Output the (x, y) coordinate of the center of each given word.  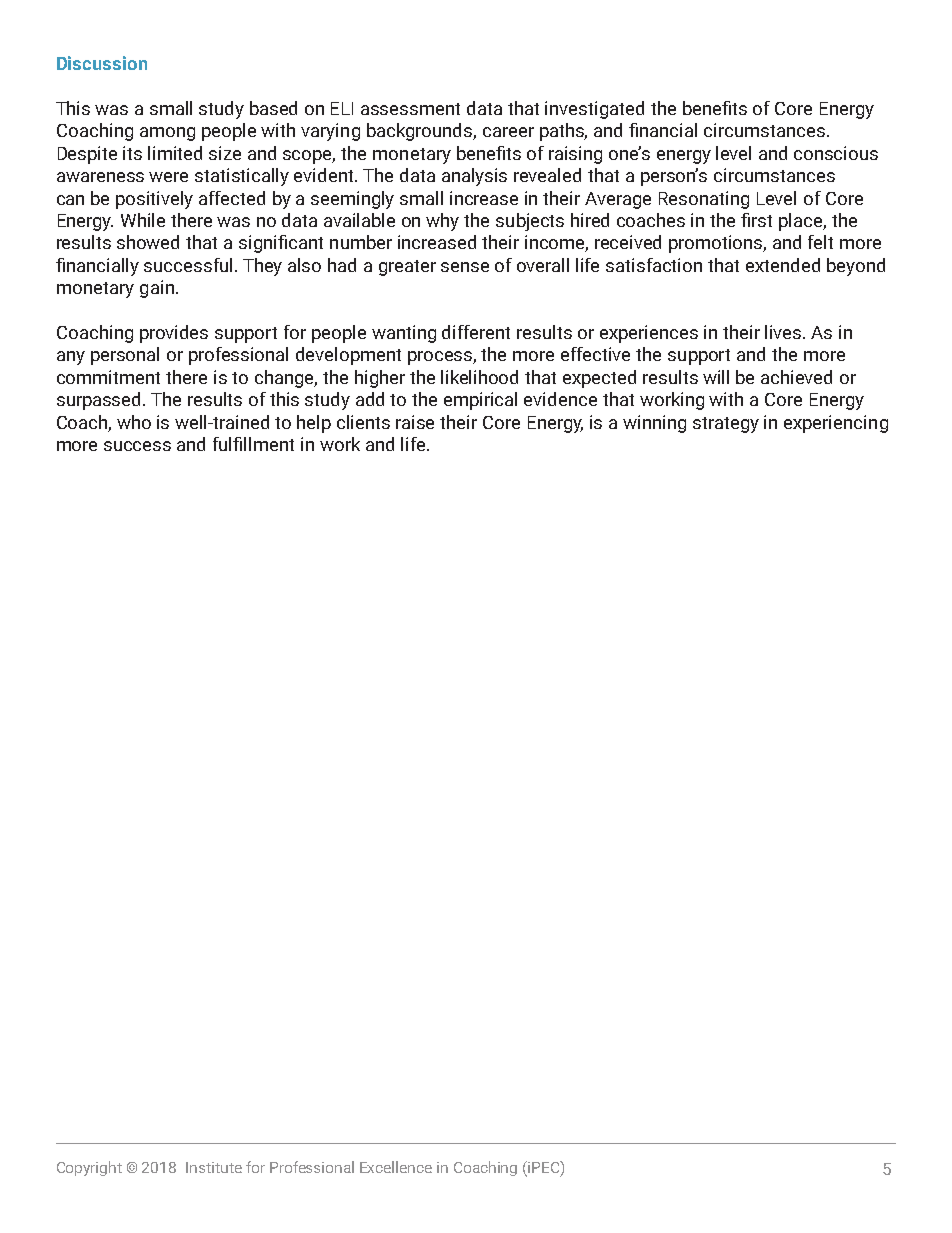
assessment (410, 109)
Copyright (89, 1168)
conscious (836, 153)
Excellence (396, 1167)
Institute (214, 1167)
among (167, 134)
